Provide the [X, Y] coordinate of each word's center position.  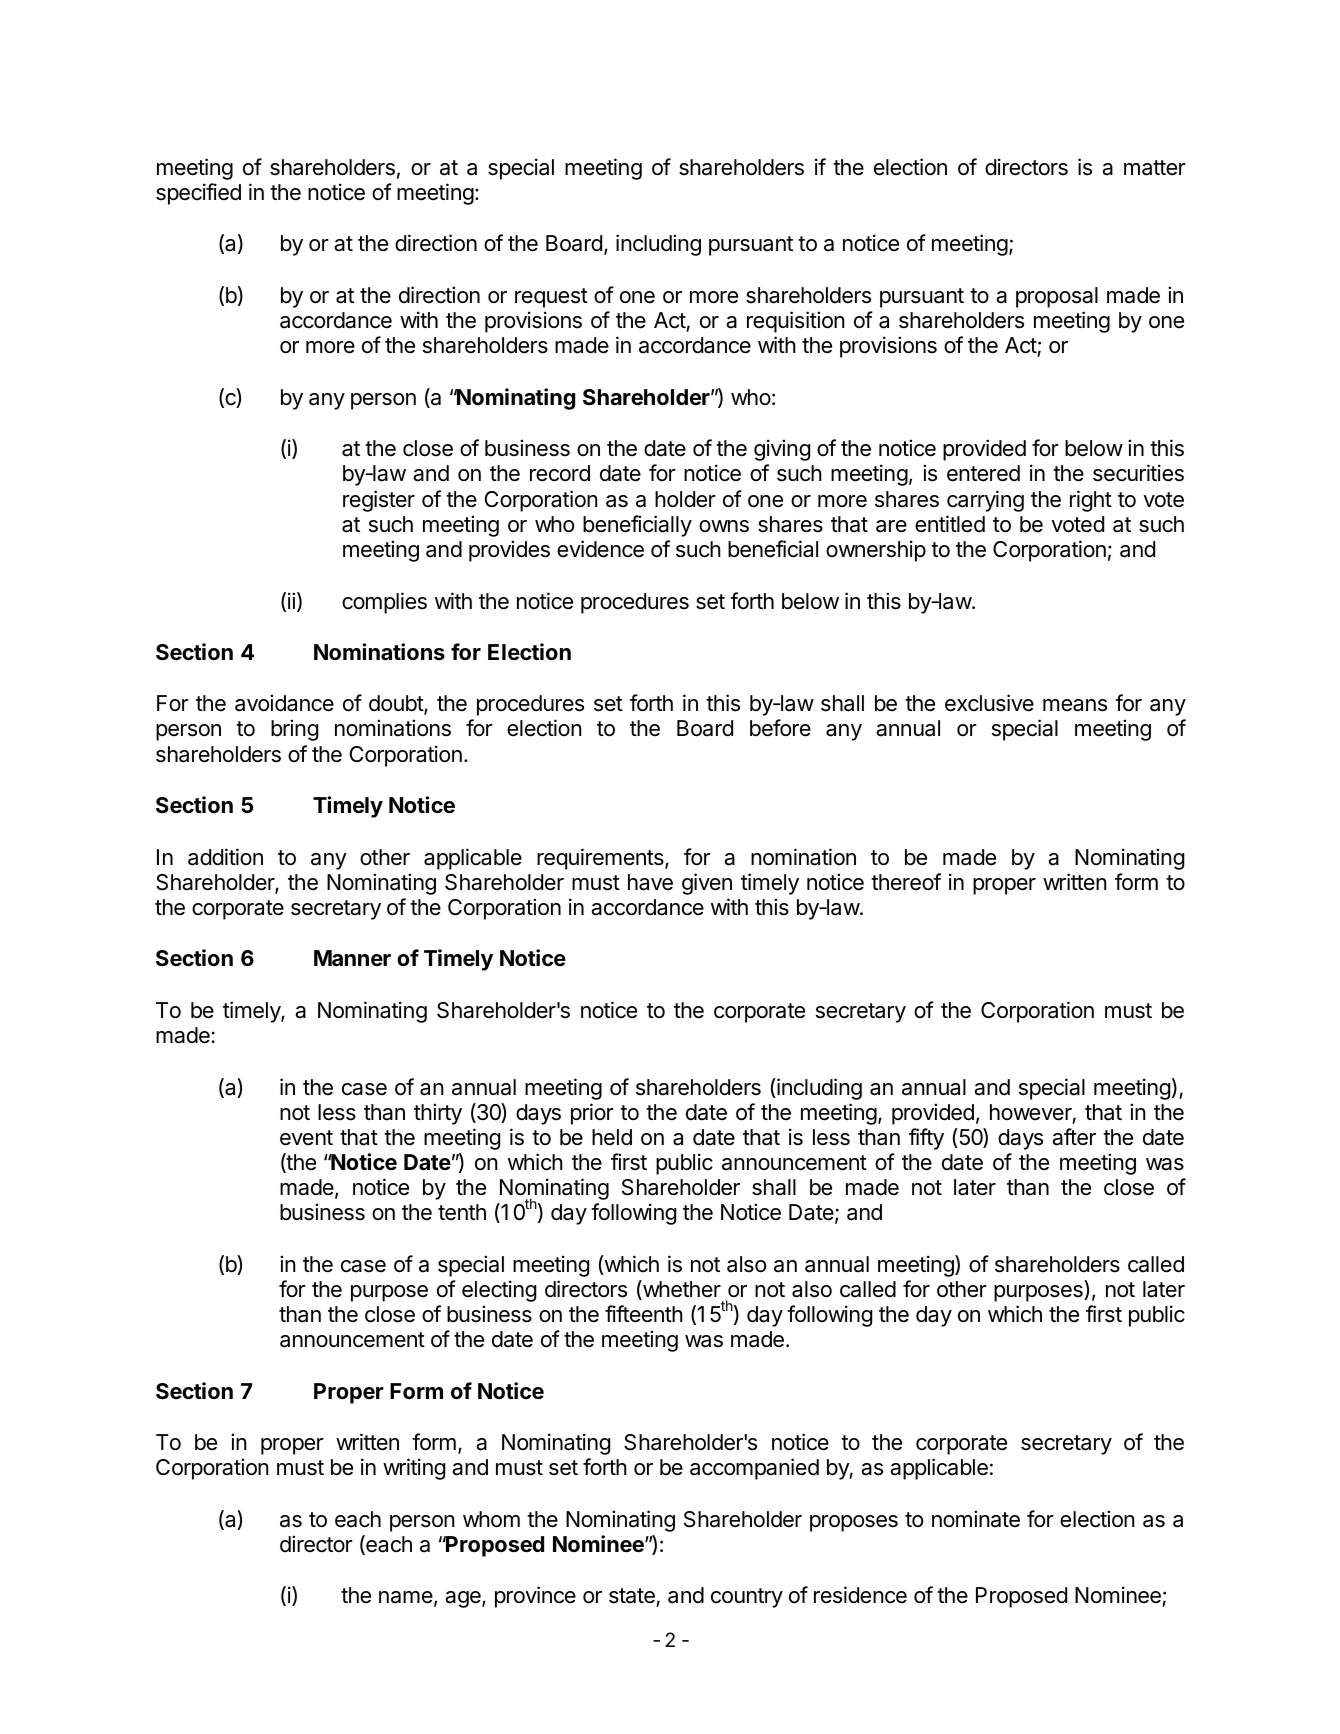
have [650, 882]
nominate [976, 1519]
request [551, 298]
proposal [1057, 297]
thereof [906, 882]
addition [225, 857]
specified [198, 194]
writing [414, 1469]
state [633, 1597]
